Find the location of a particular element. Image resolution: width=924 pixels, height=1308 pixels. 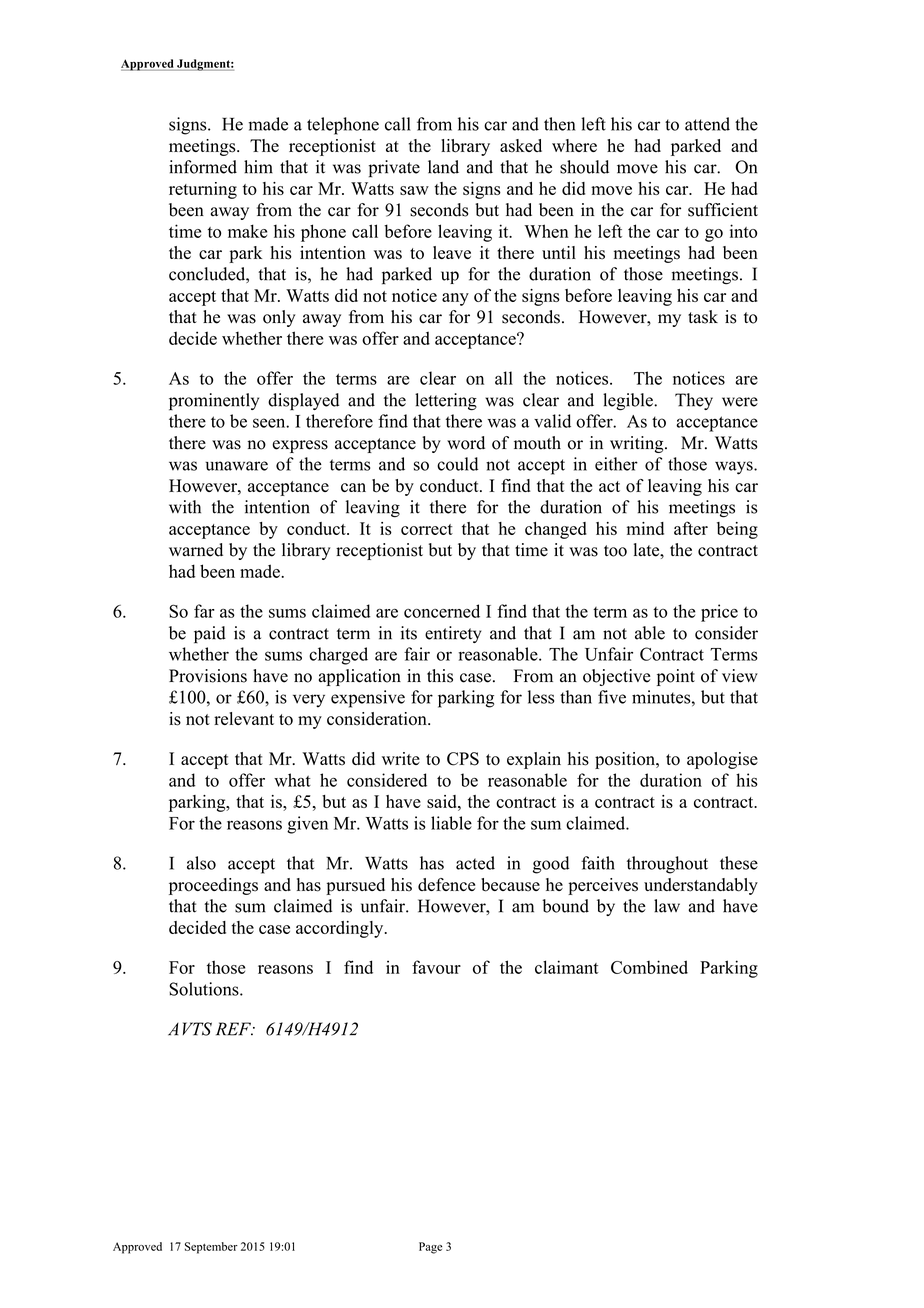

proceedings is located at coordinates (213, 886).
